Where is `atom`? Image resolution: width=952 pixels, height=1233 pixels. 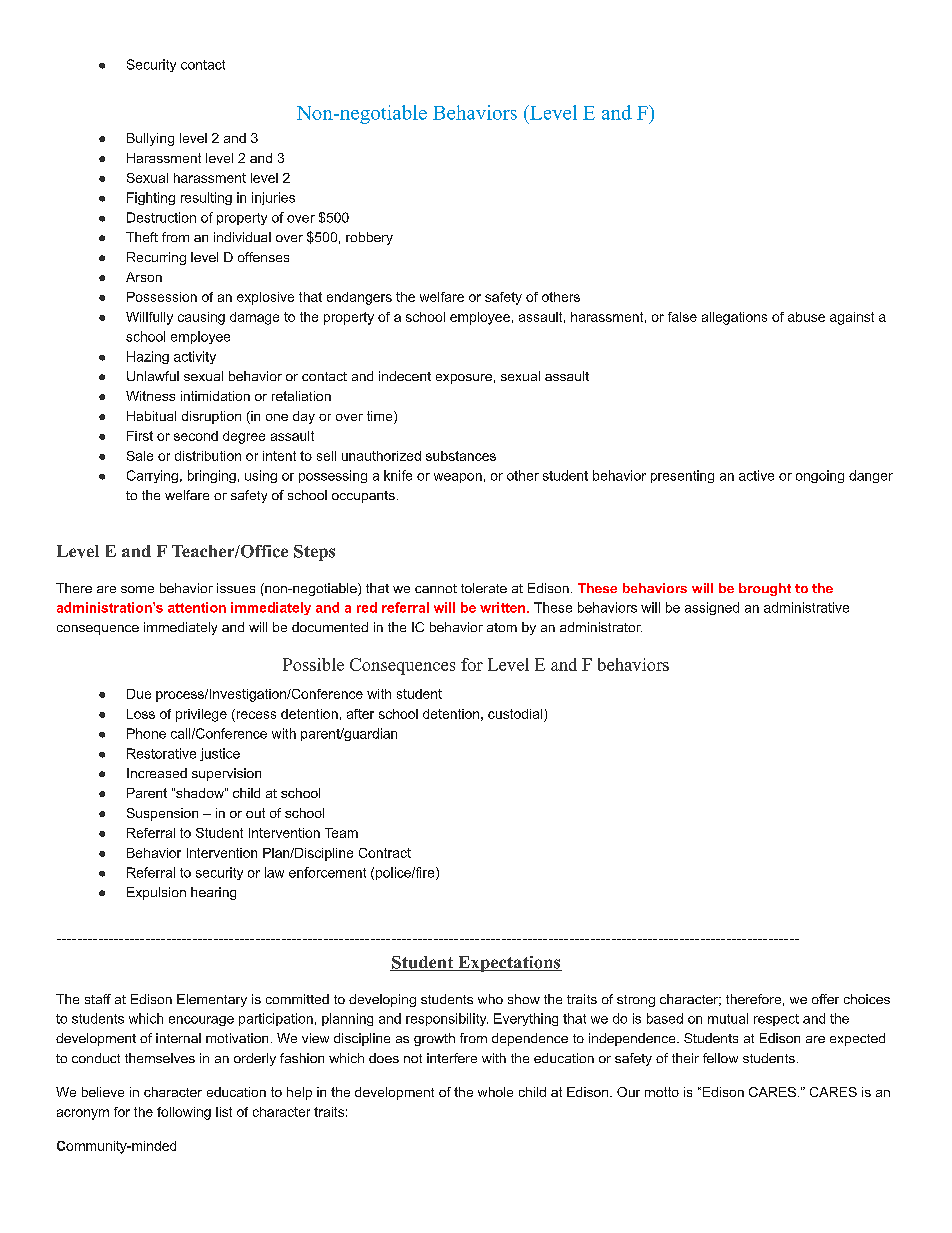
atom is located at coordinates (502, 627).
